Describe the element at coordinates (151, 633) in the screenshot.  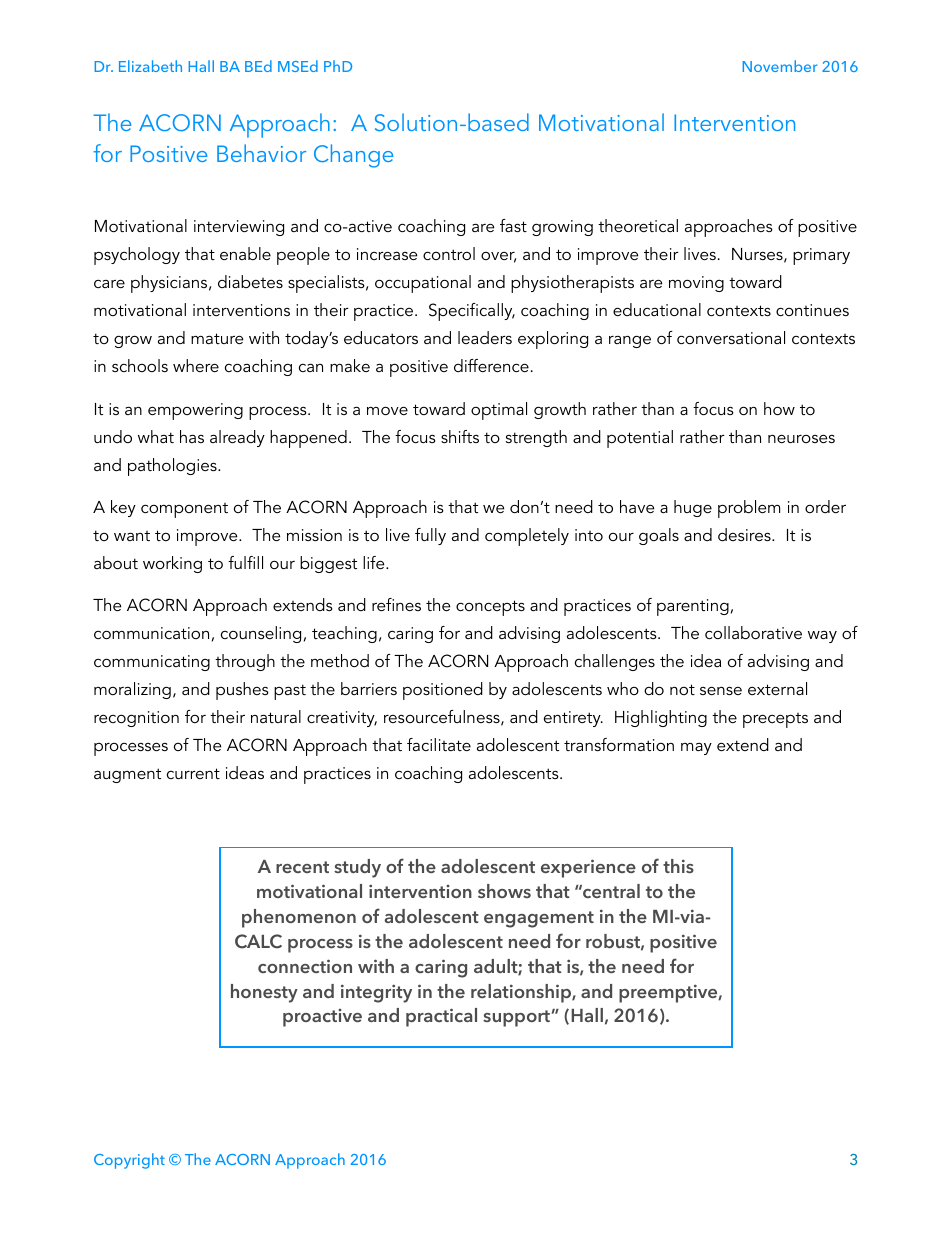
I see `communication` at that location.
